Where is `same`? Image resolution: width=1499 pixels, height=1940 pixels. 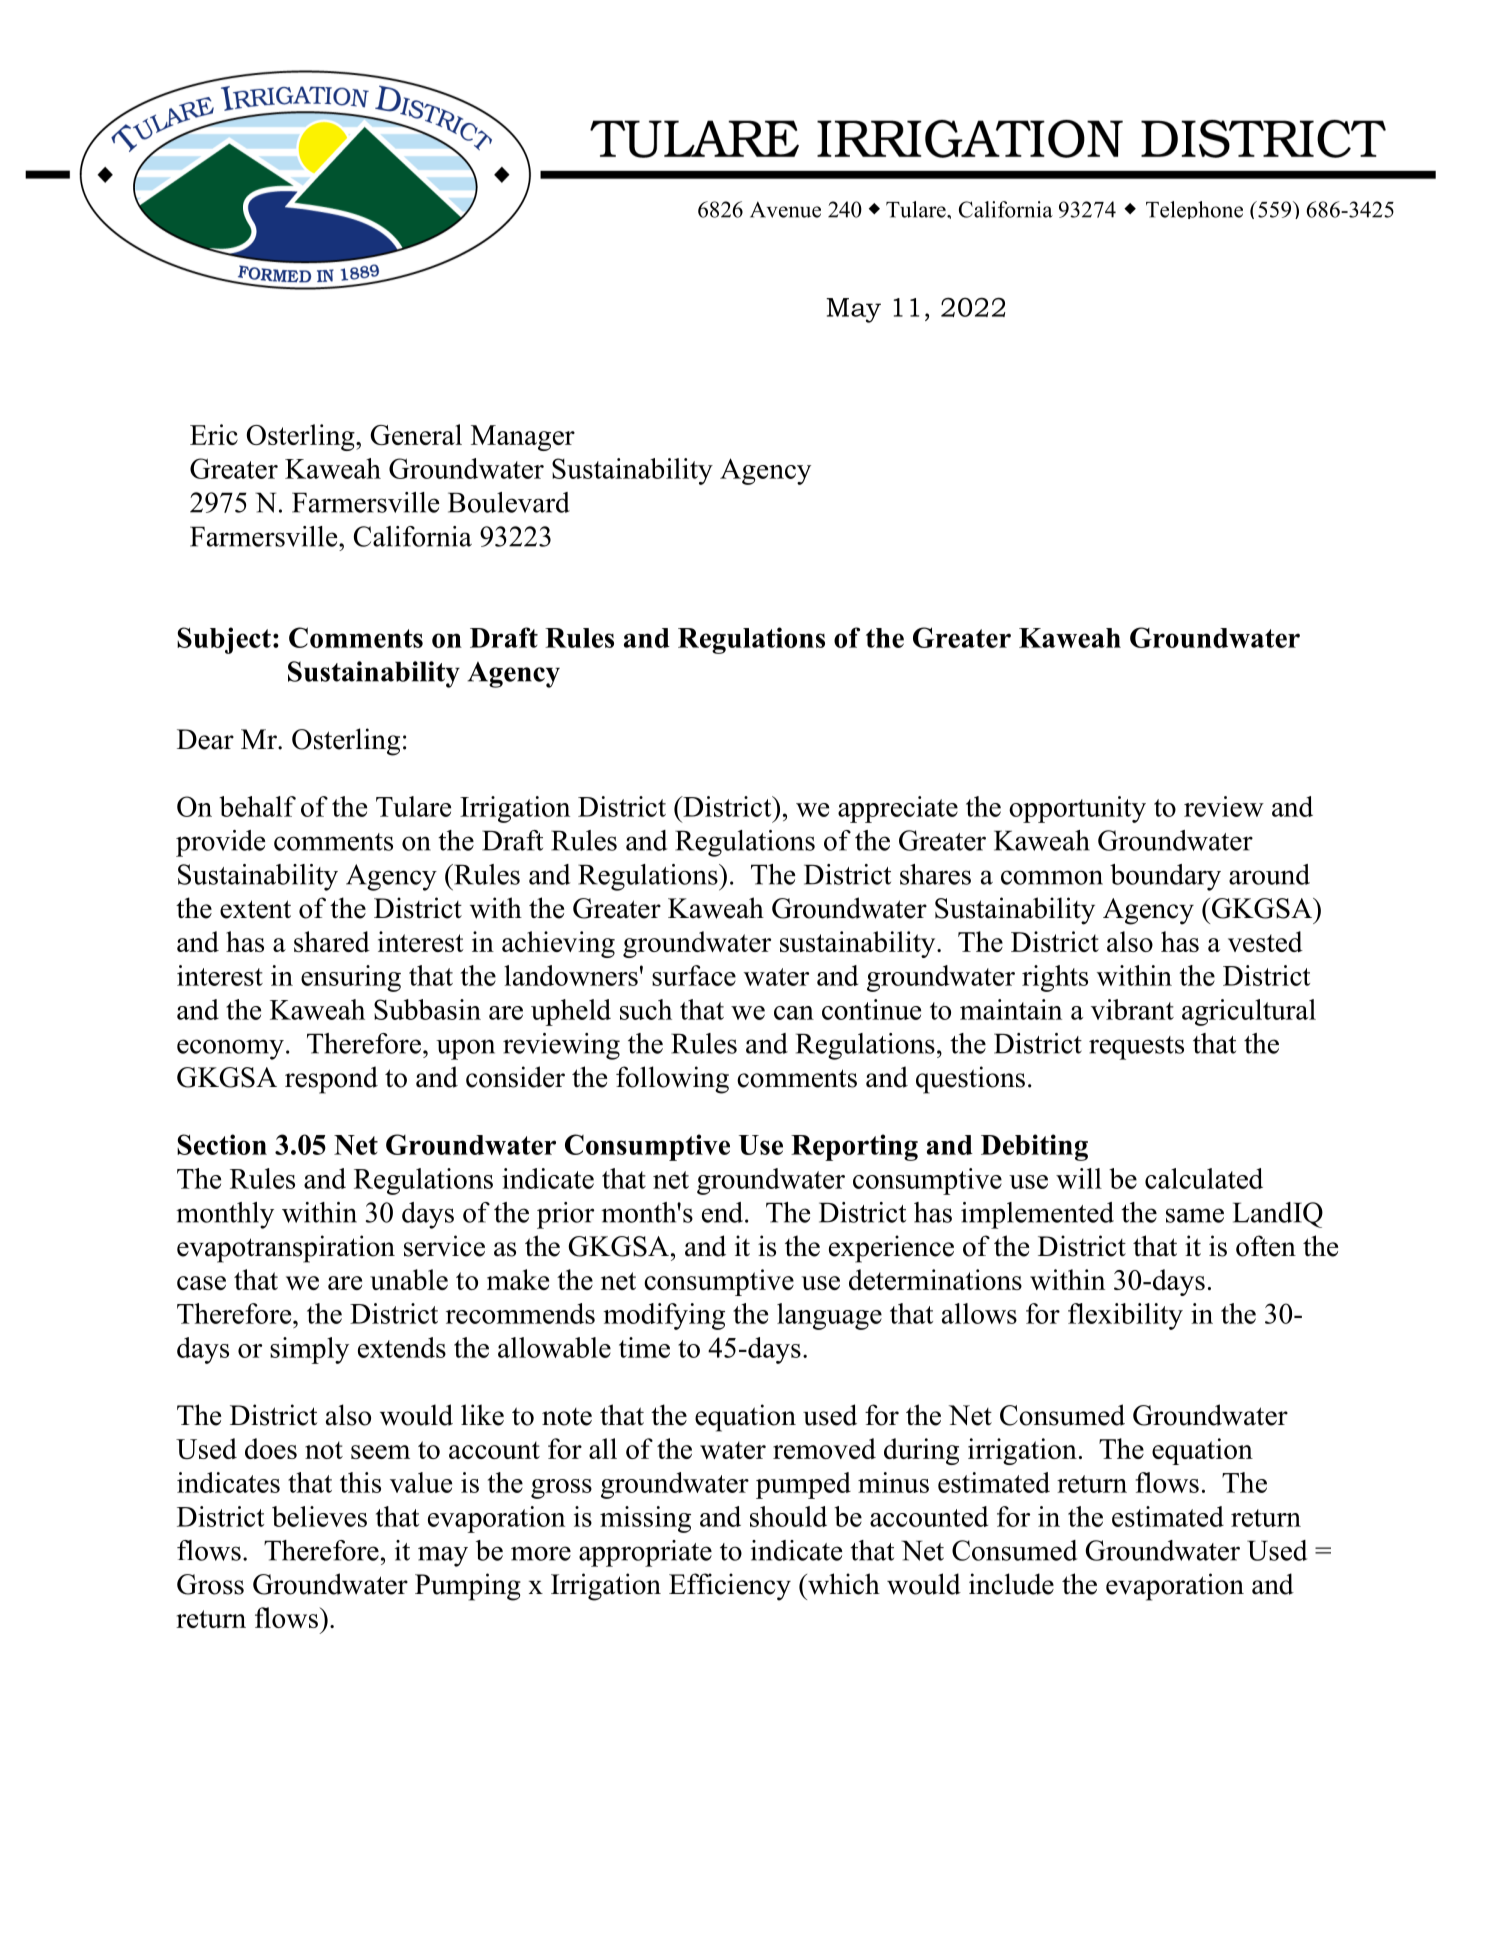 same is located at coordinates (1195, 1215).
